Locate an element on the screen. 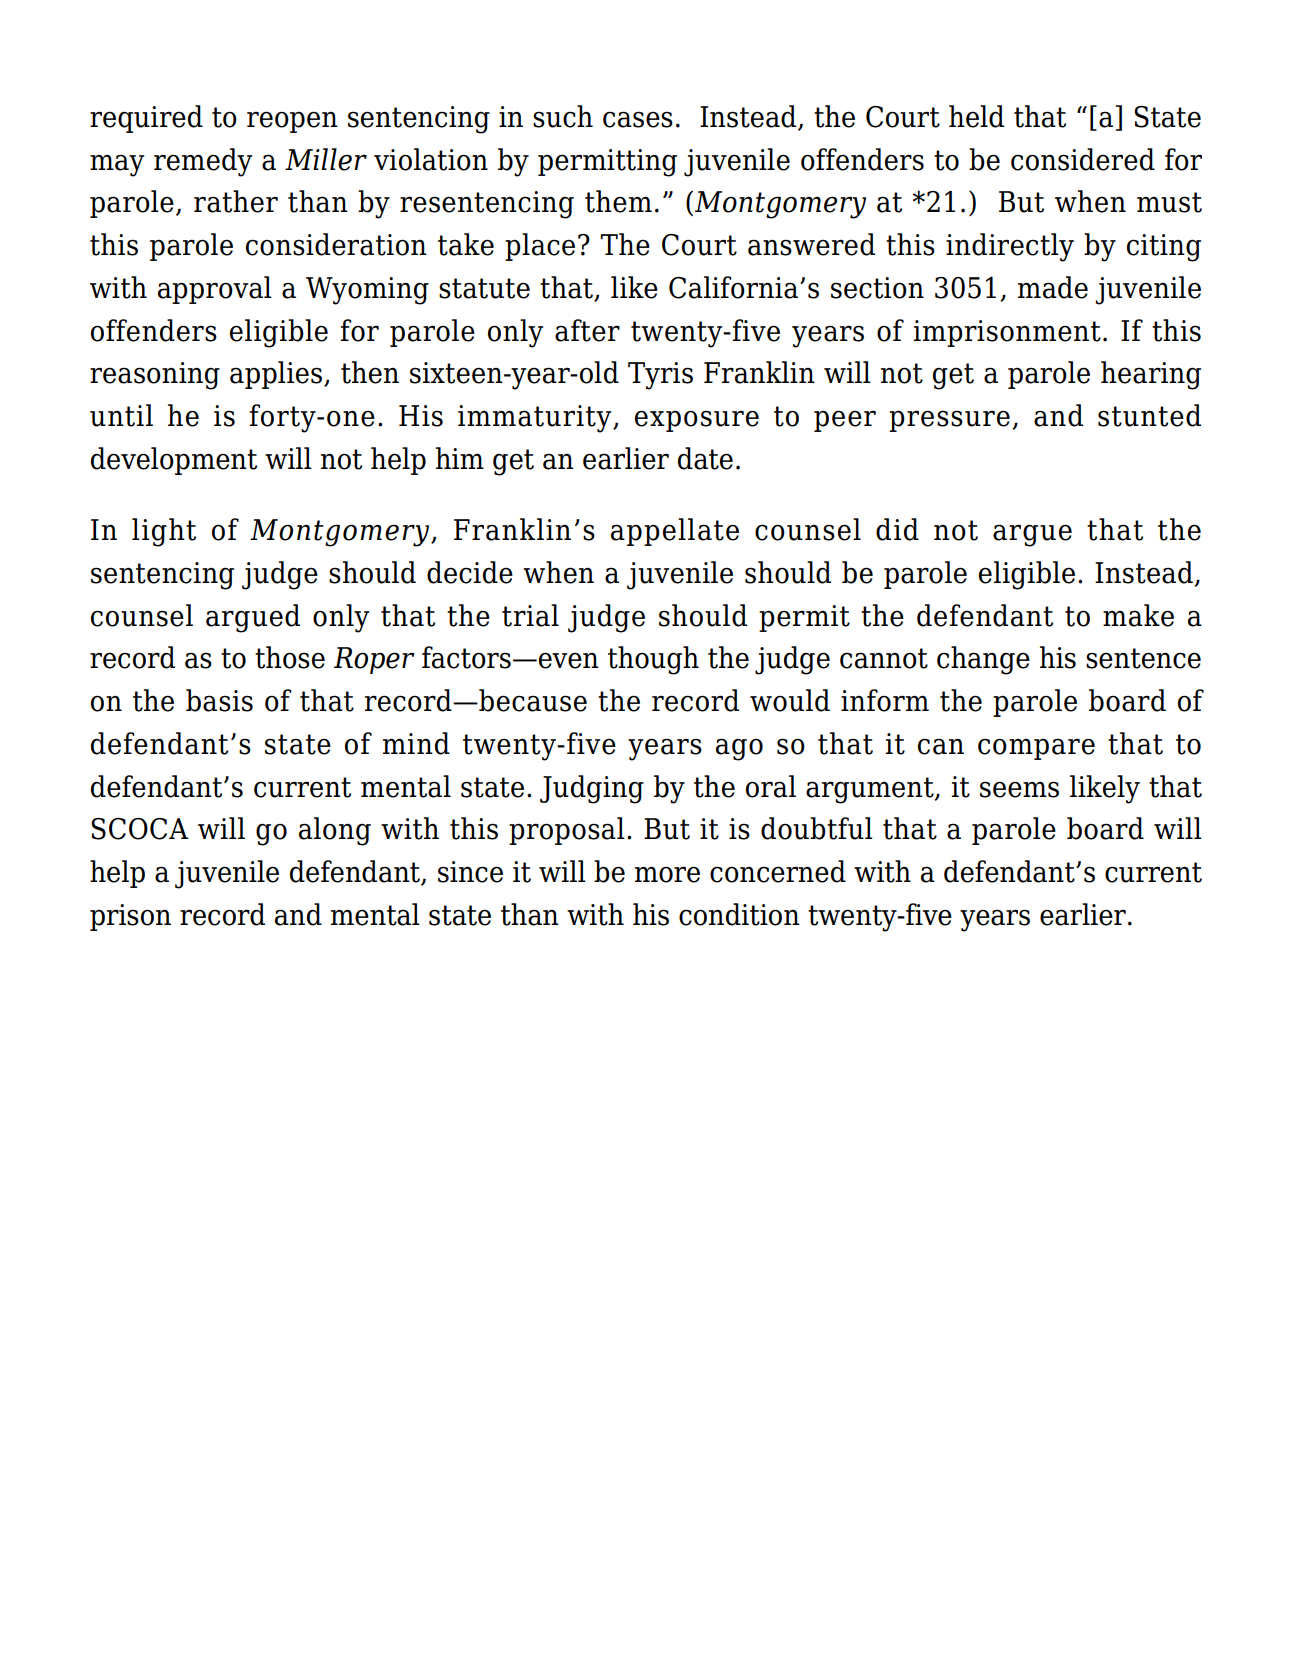 The height and width of the screenshot is (1672, 1292). cases is located at coordinates (638, 119).
